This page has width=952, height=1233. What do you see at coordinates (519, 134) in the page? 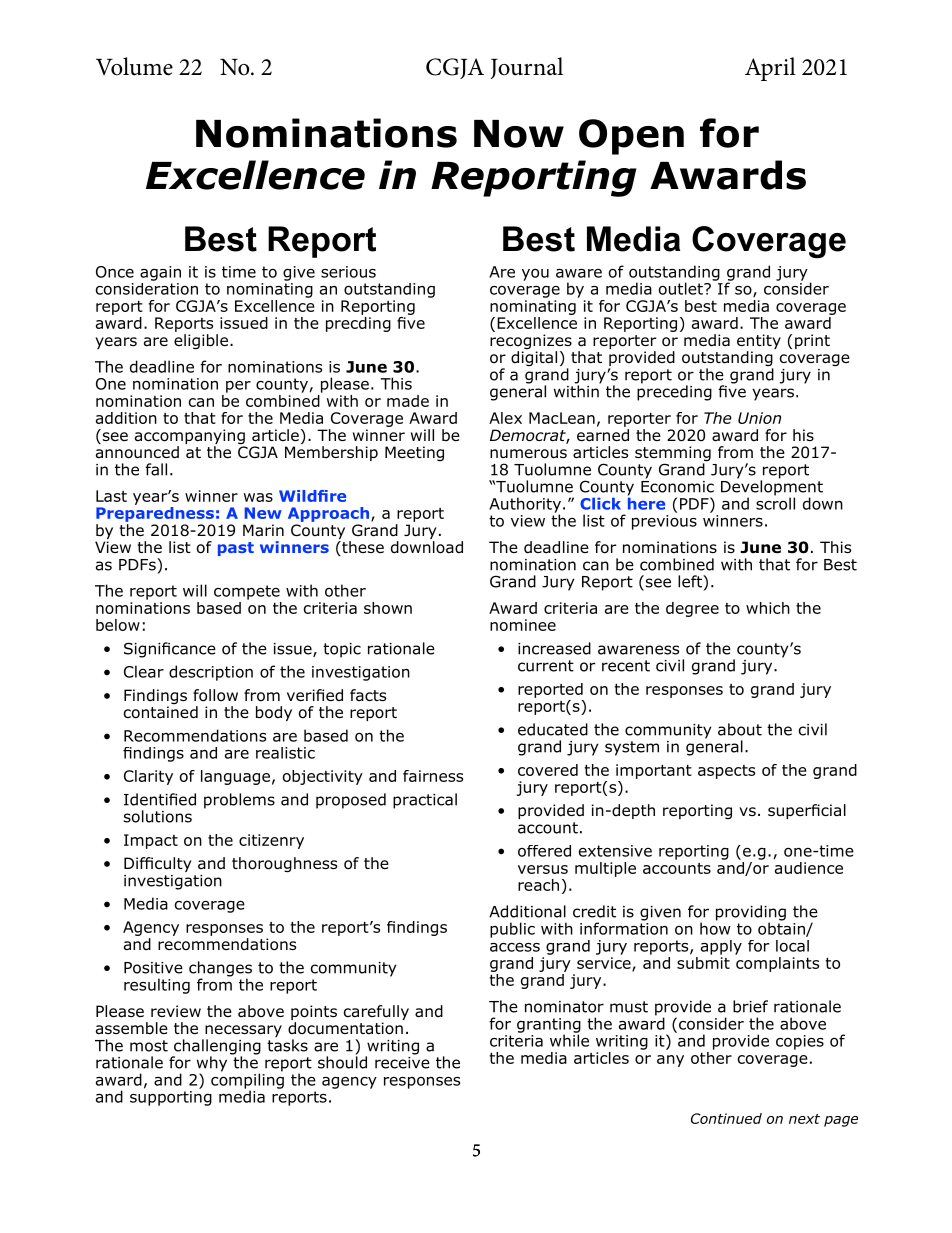
I see `Now` at bounding box center [519, 134].
